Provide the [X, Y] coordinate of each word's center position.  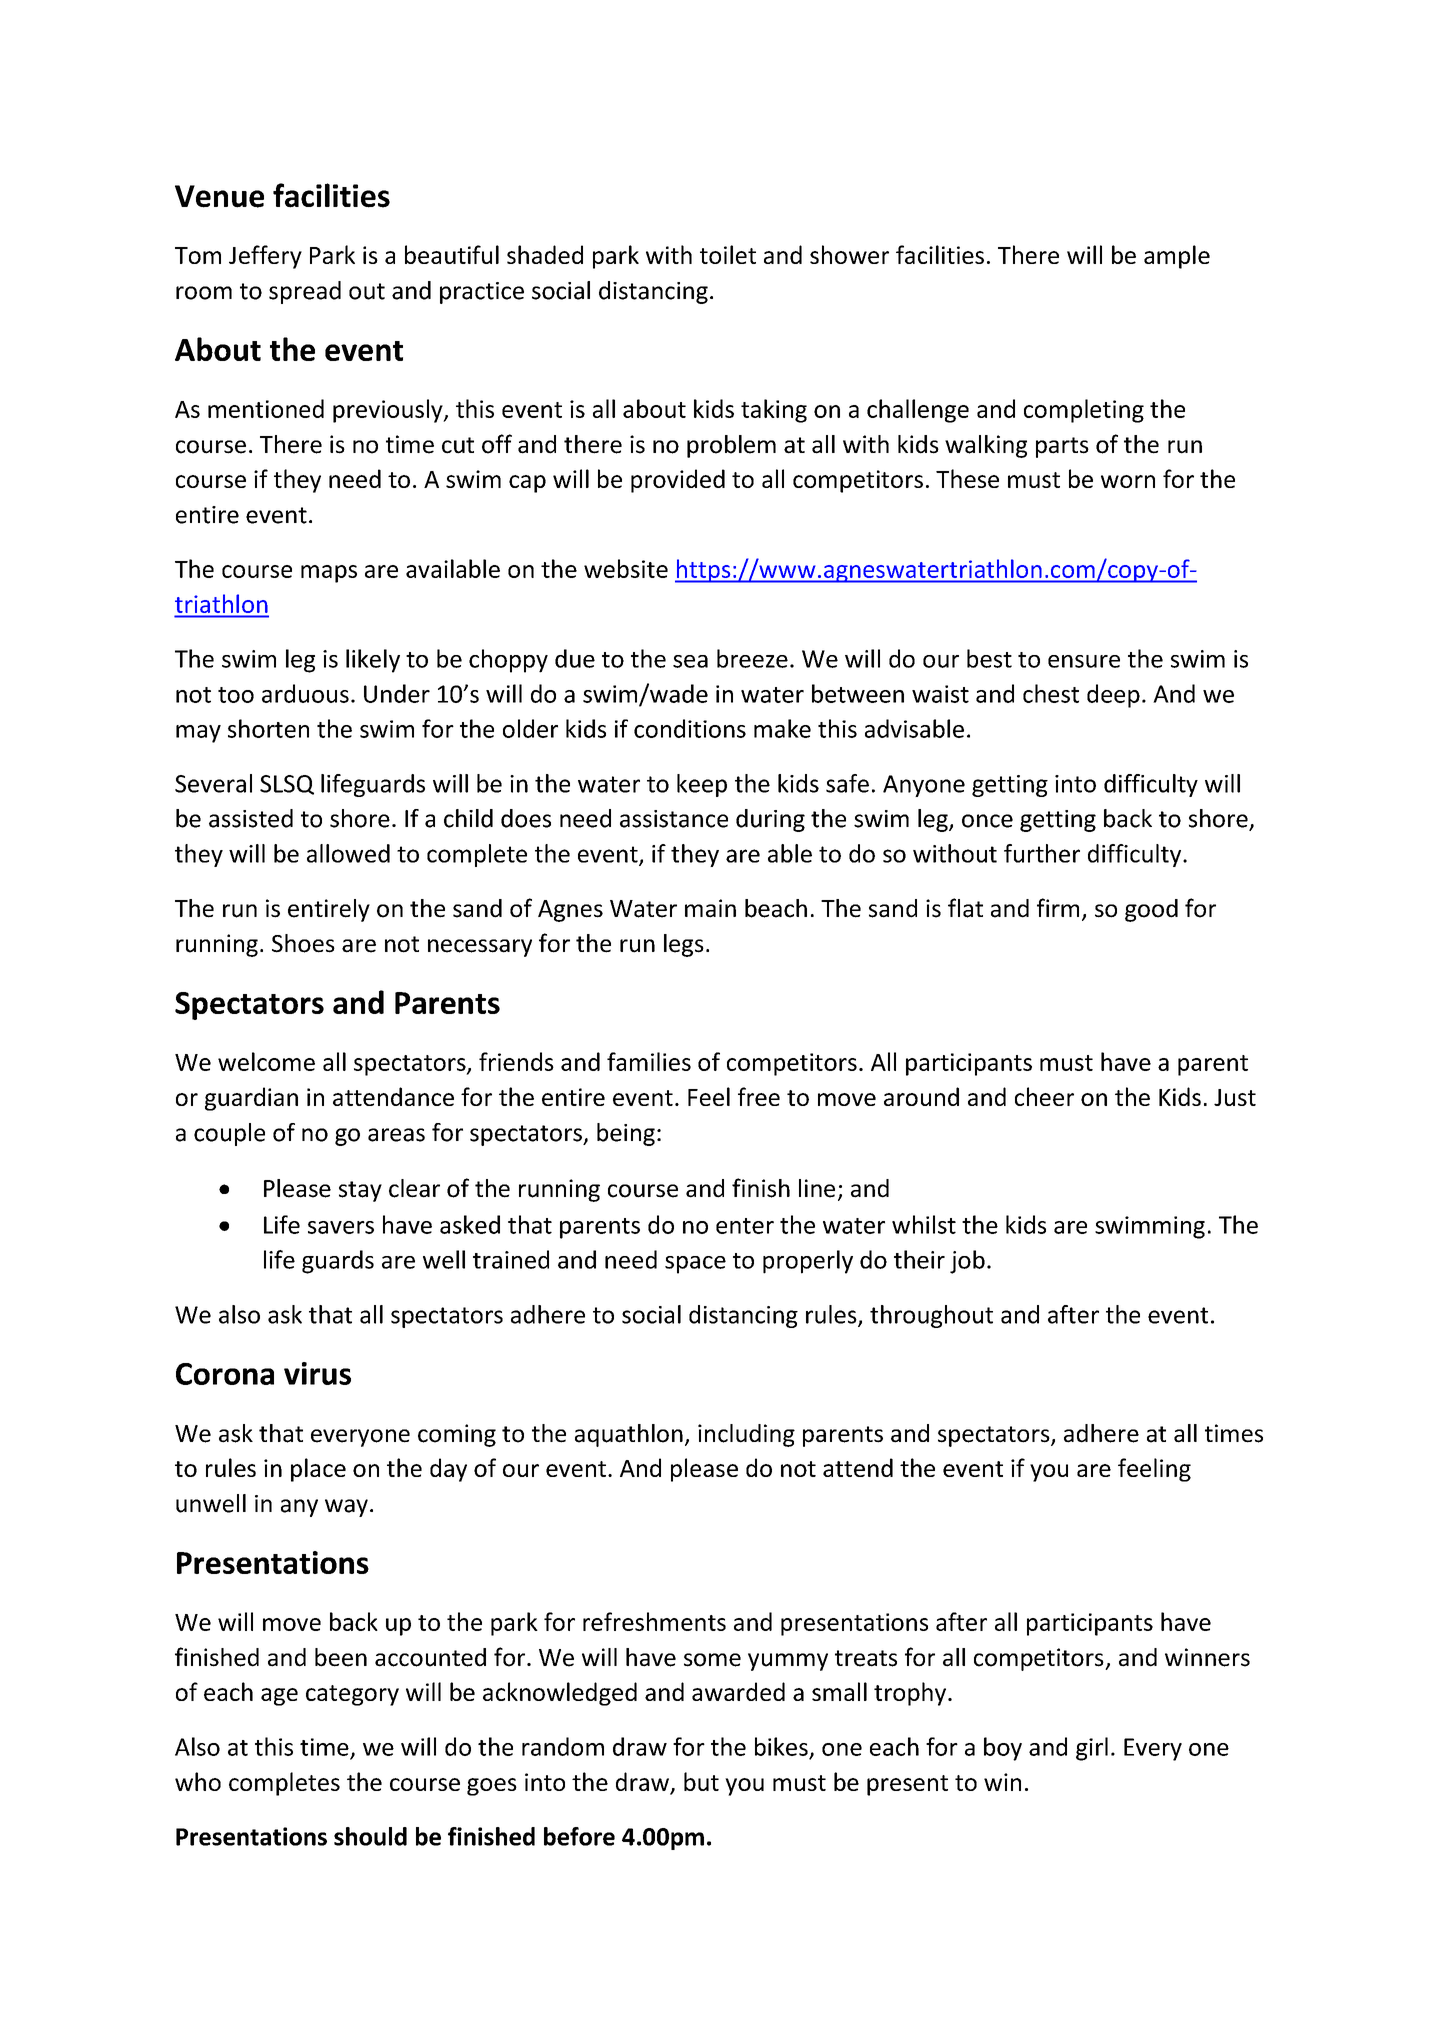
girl [1092, 1749]
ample [1177, 257]
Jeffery [265, 257]
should [370, 1836]
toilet [728, 254]
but [701, 1781]
